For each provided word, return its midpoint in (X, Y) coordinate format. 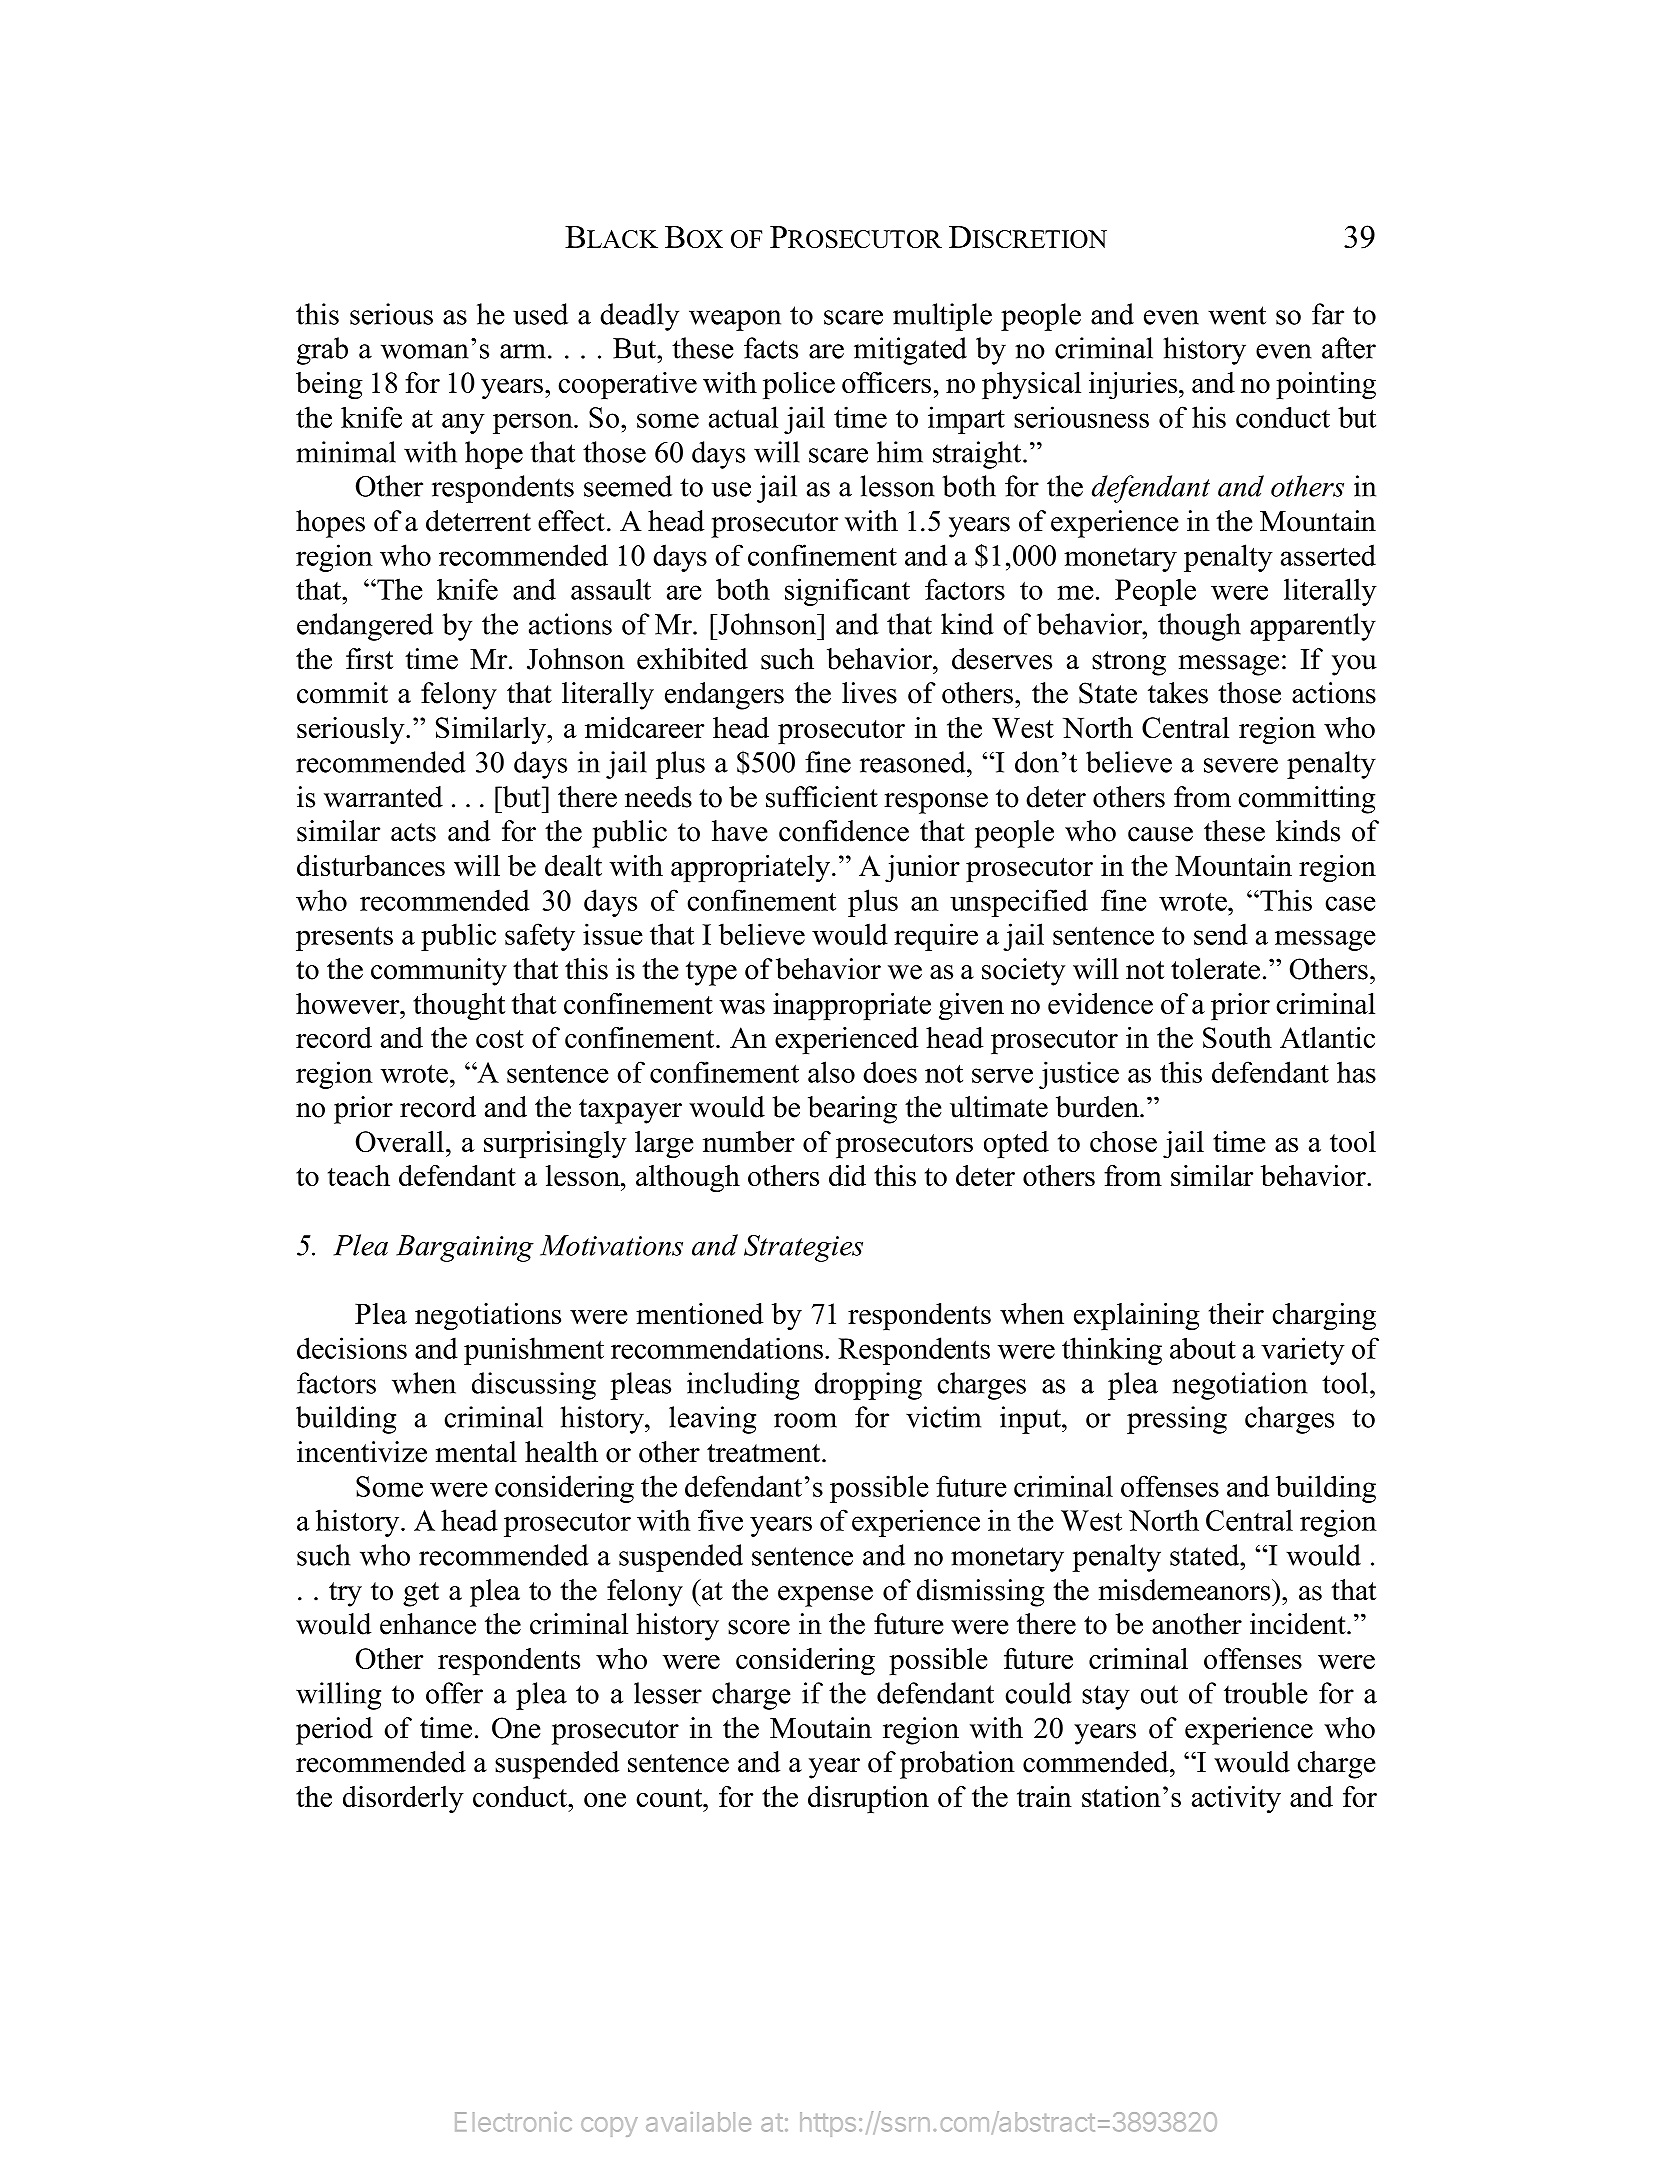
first (369, 659)
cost (500, 1039)
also (831, 1072)
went (1237, 315)
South (1237, 1037)
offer (454, 1693)
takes (1178, 693)
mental (476, 1452)
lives (869, 693)
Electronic (513, 2122)
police (799, 385)
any (463, 423)
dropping (868, 1386)
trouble (1266, 1693)
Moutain (821, 1728)
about (1203, 1348)
